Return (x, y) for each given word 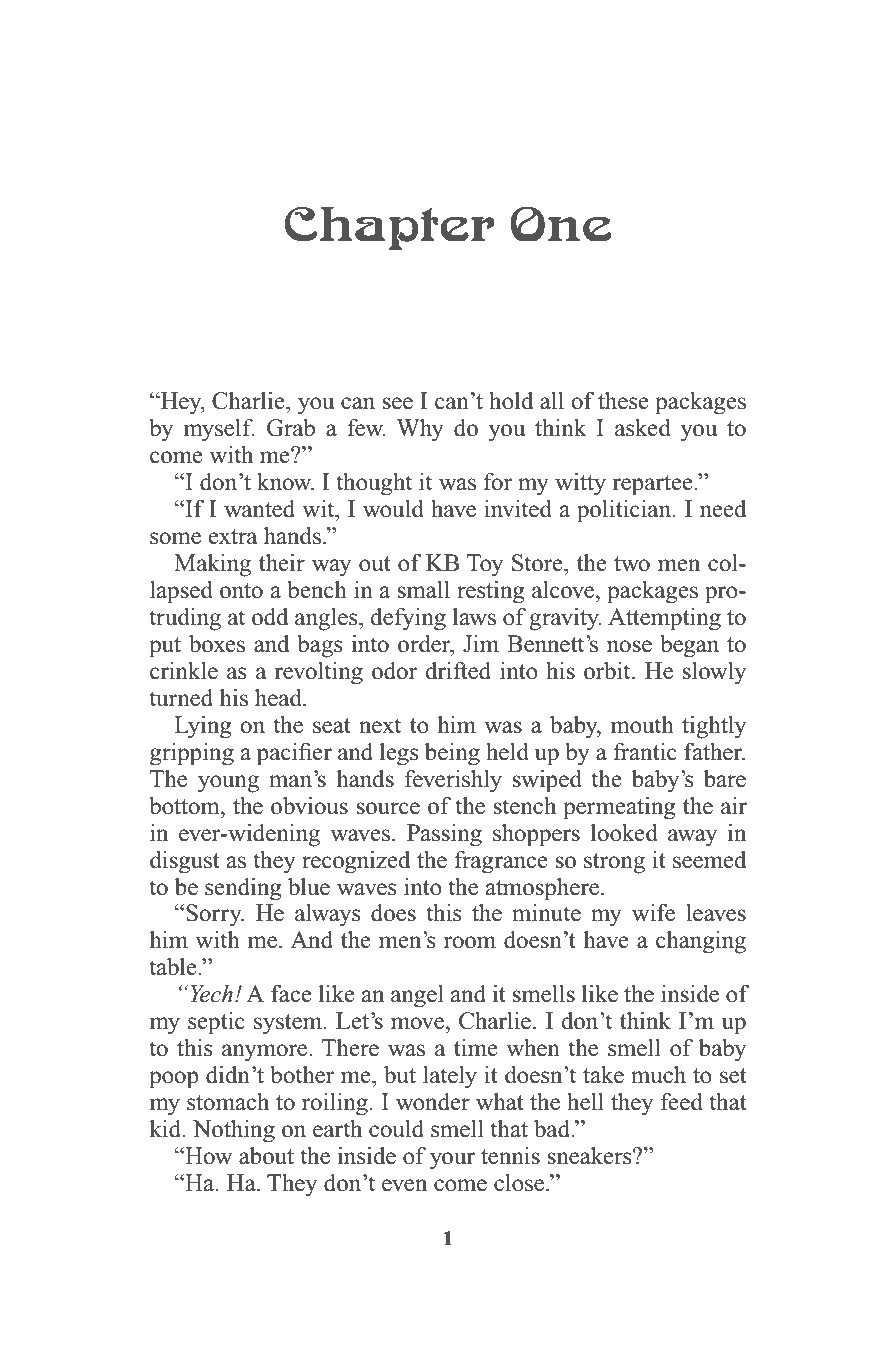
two (632, 564)
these (623, 401)
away (692, 838)
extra (233, 537)
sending (243, 889)
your (452, 1161)
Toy (485, 565)
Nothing (234, 1131)
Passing (444, 835)
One (560, 224)
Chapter (390, 229)
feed (682, 1101)
